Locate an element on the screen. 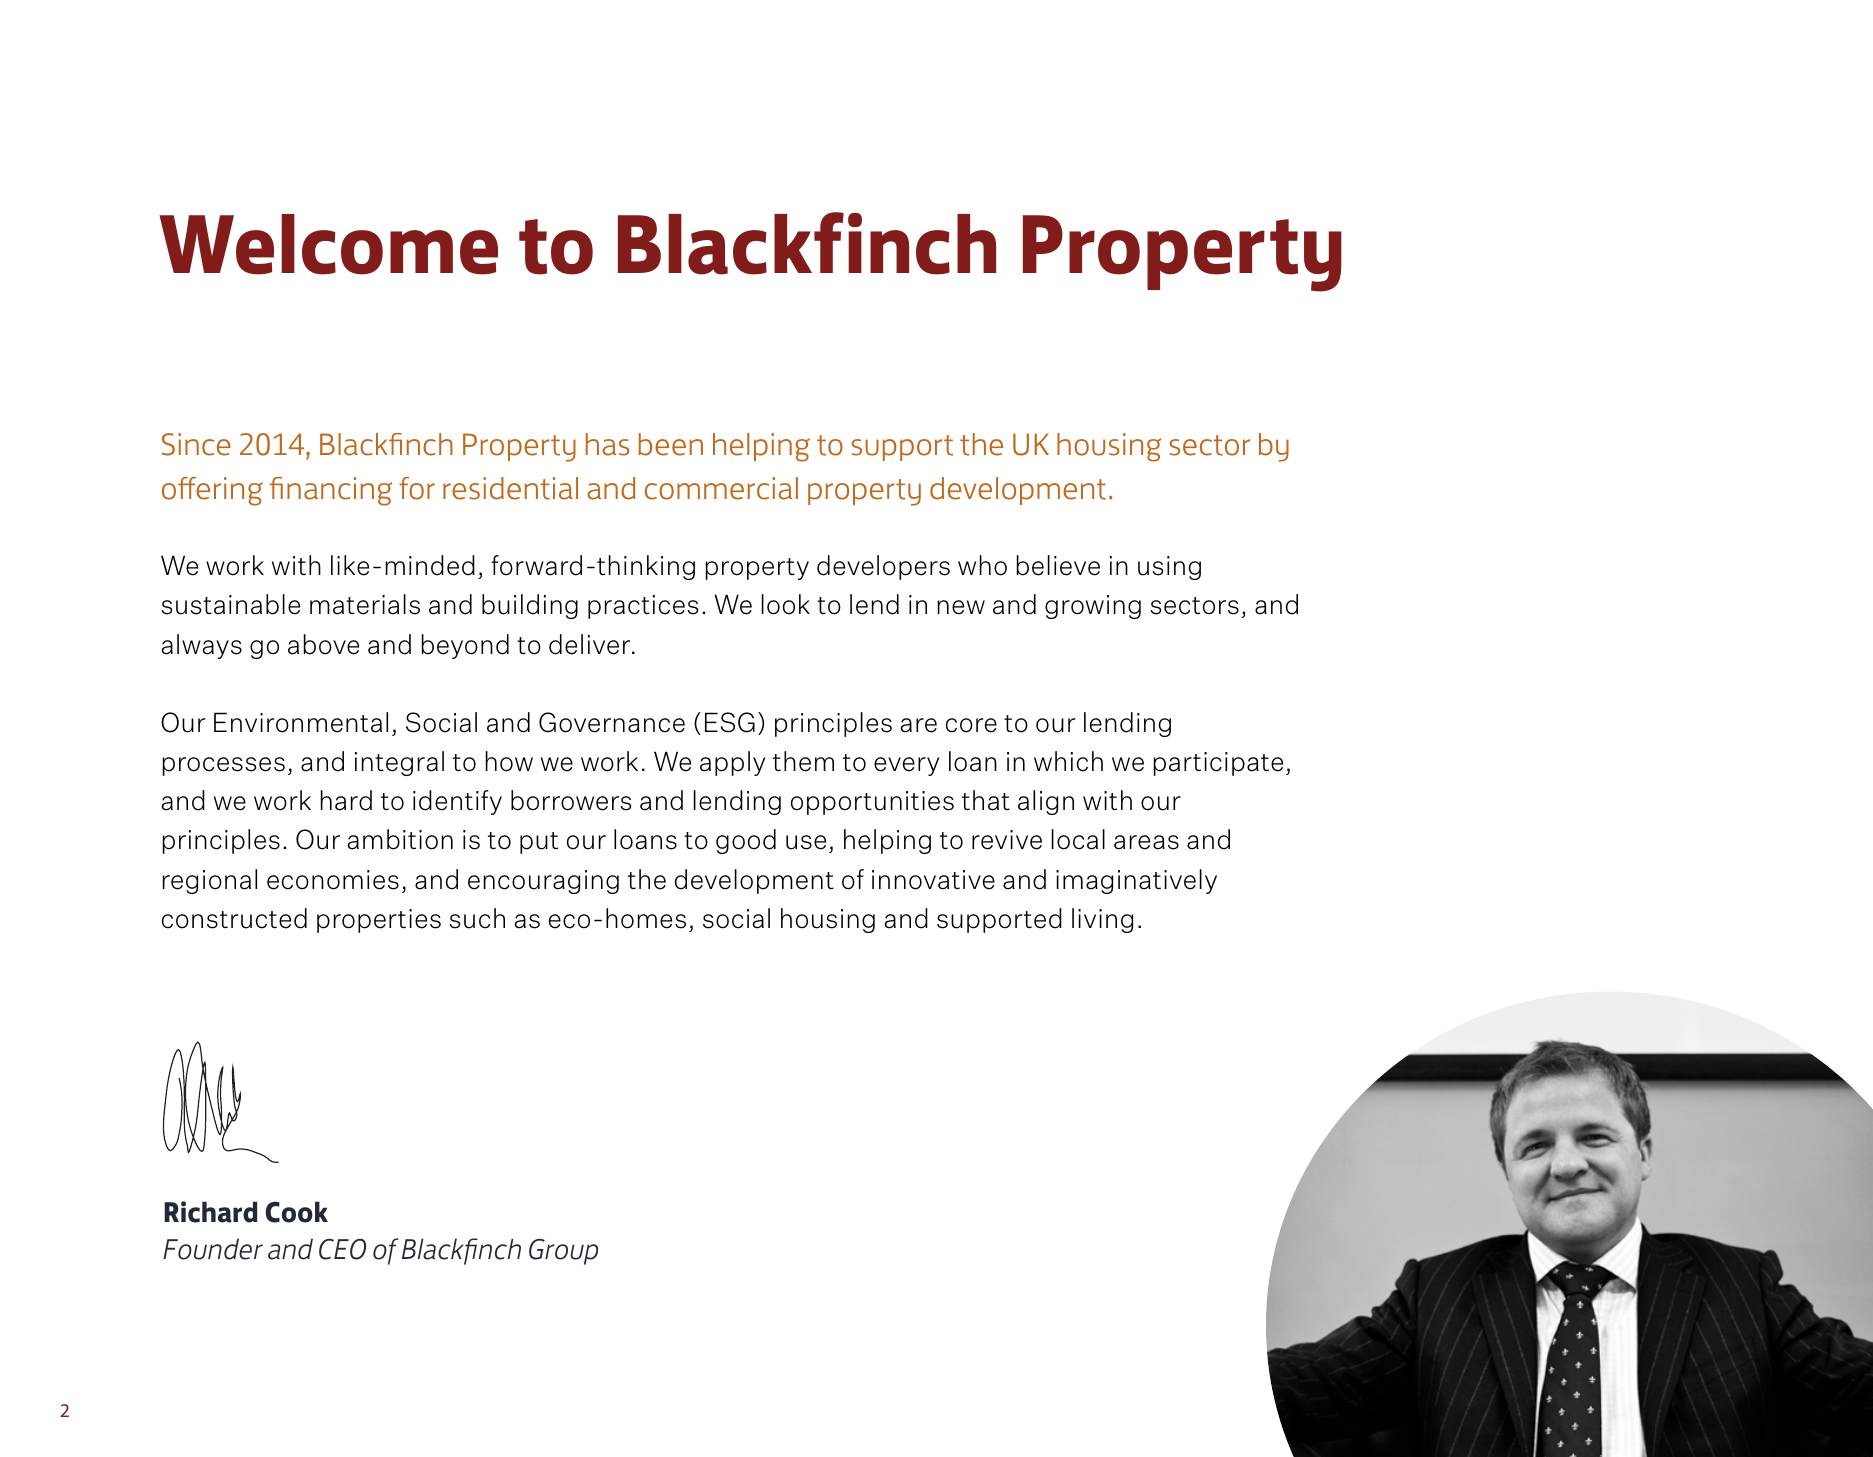 Image resolution: width=1873 pixels, height=1457 pixels. commercial is located at coordinates (721, 488).
